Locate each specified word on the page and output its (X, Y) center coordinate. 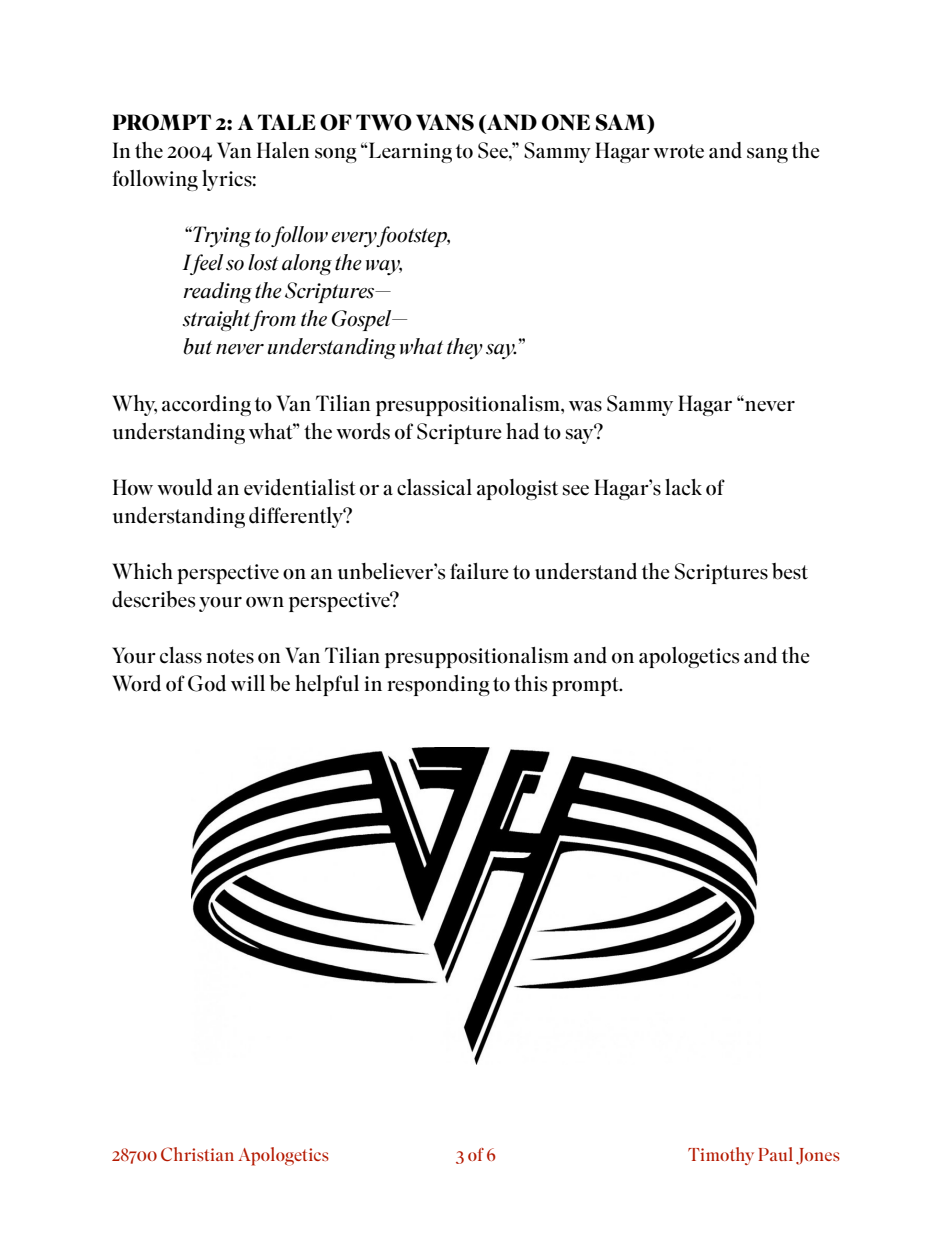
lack (683, 487)
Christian (197, 1154)
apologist (517, 489)
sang (767, 155)
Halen (283, 150)
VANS (445, 122)
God (207, 683)
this (530, 683)
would (185, 487)
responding (438, 685)
